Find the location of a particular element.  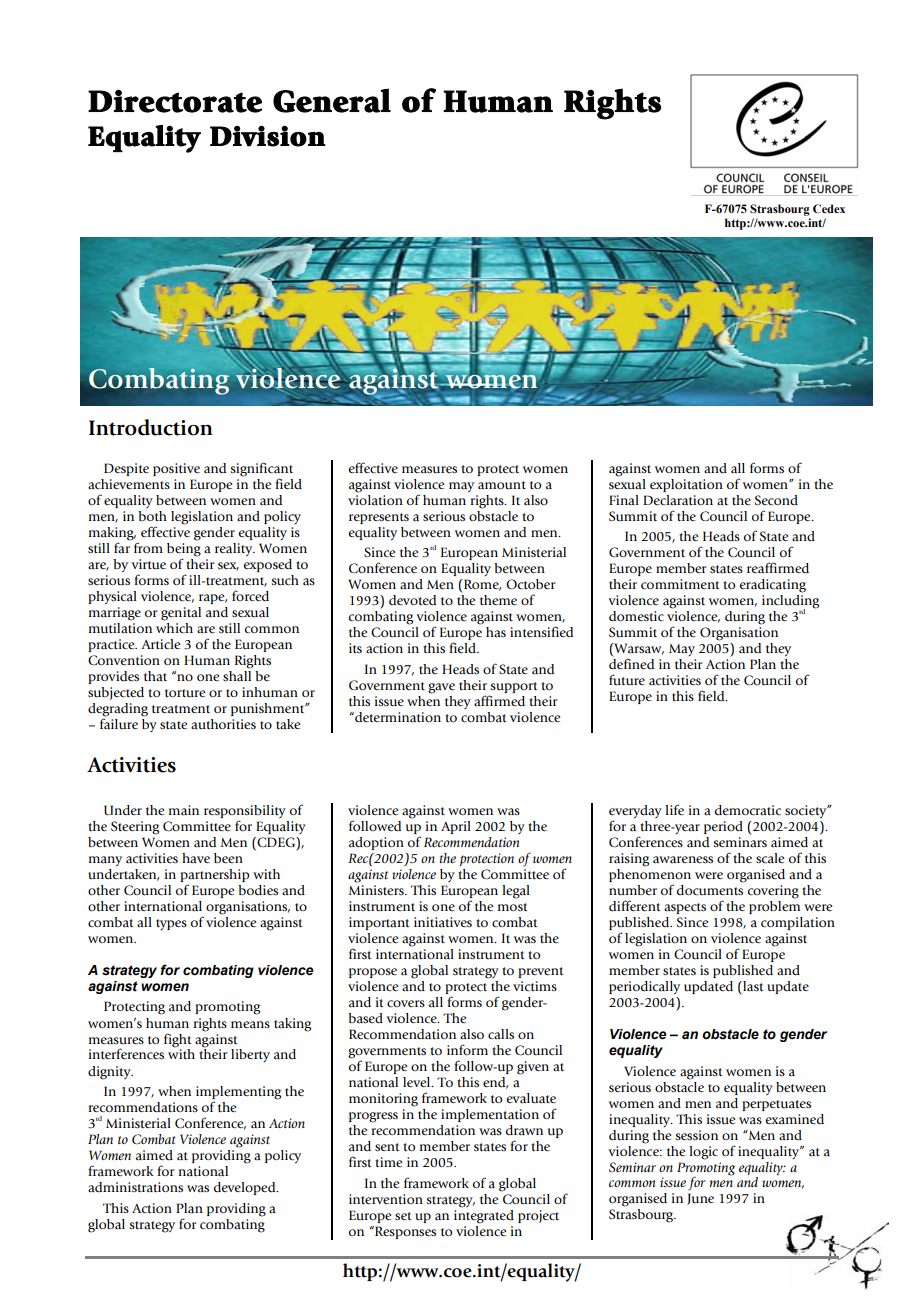

types is located at coordinates (171, 924).
